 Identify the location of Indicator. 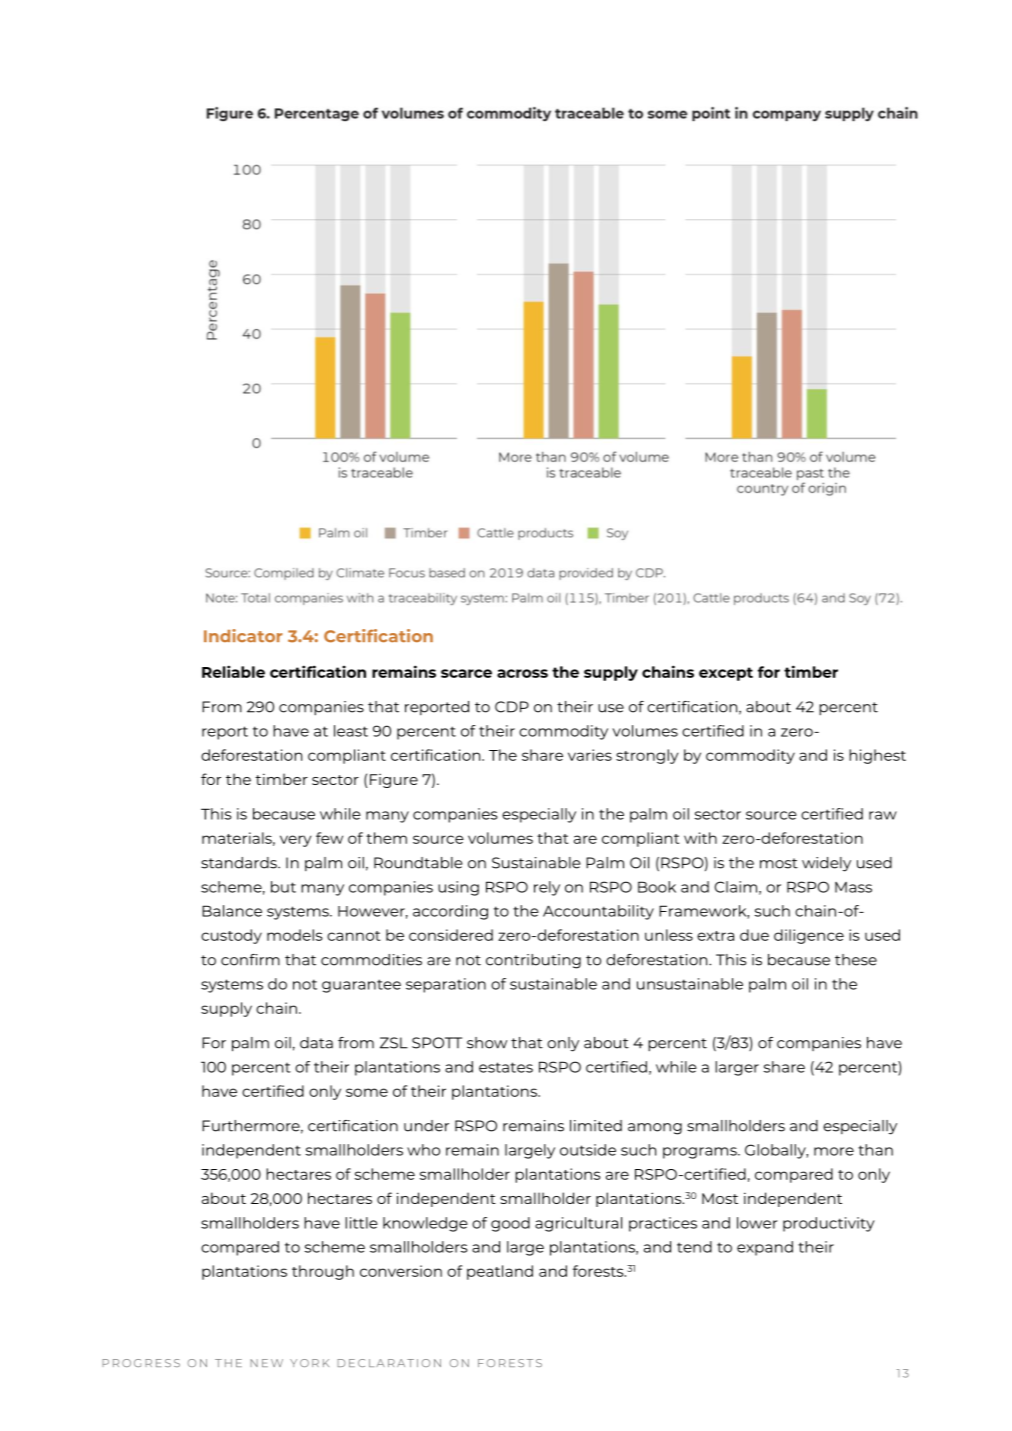
(243, 635).
